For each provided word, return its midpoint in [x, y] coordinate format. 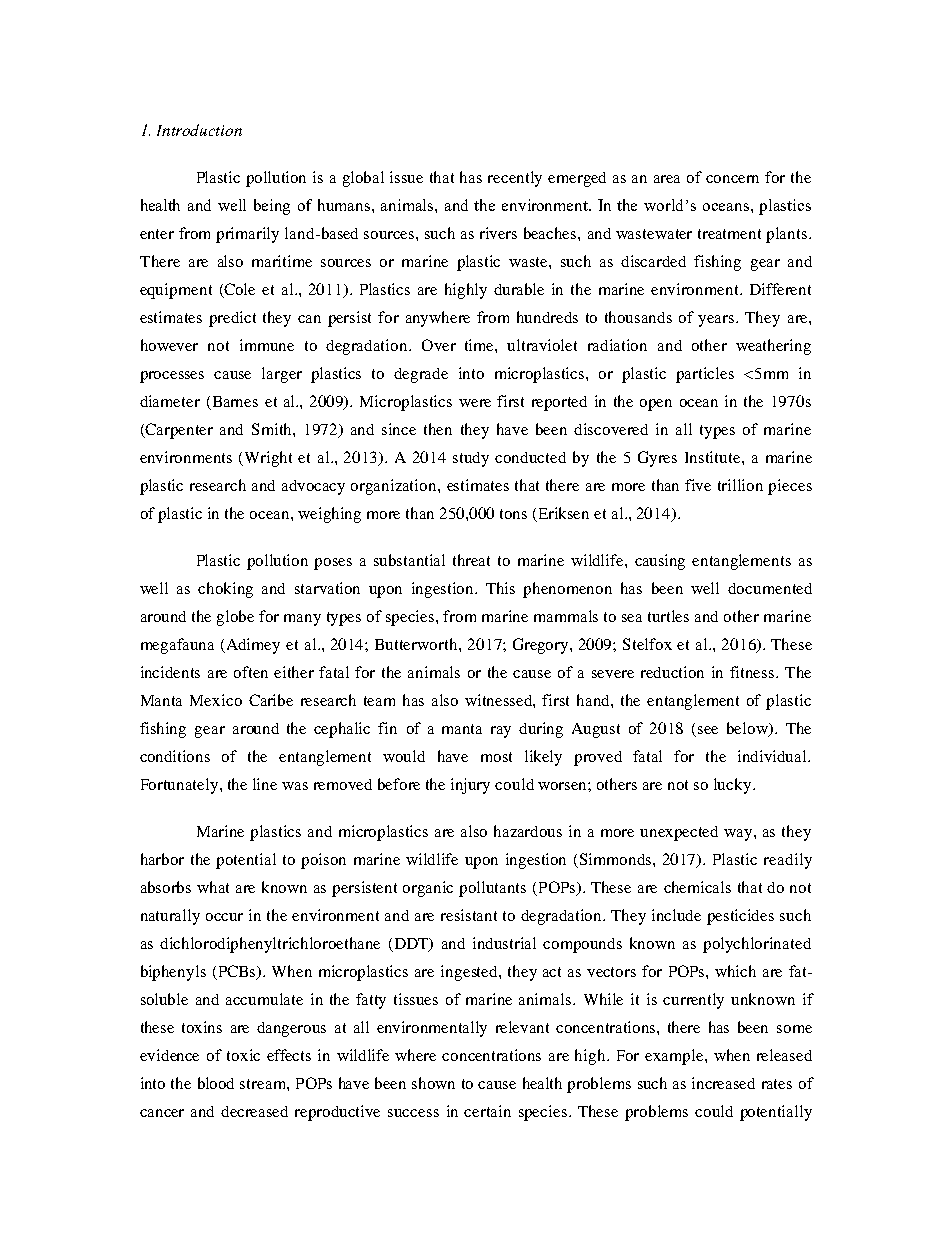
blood [216, 1083]
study [471, 459]
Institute [714, 457]
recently [515, 179]
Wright [268, 459]
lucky [734, 786]
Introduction [199, 130]
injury [470, 786]
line [265, 784]
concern [732, 179]
